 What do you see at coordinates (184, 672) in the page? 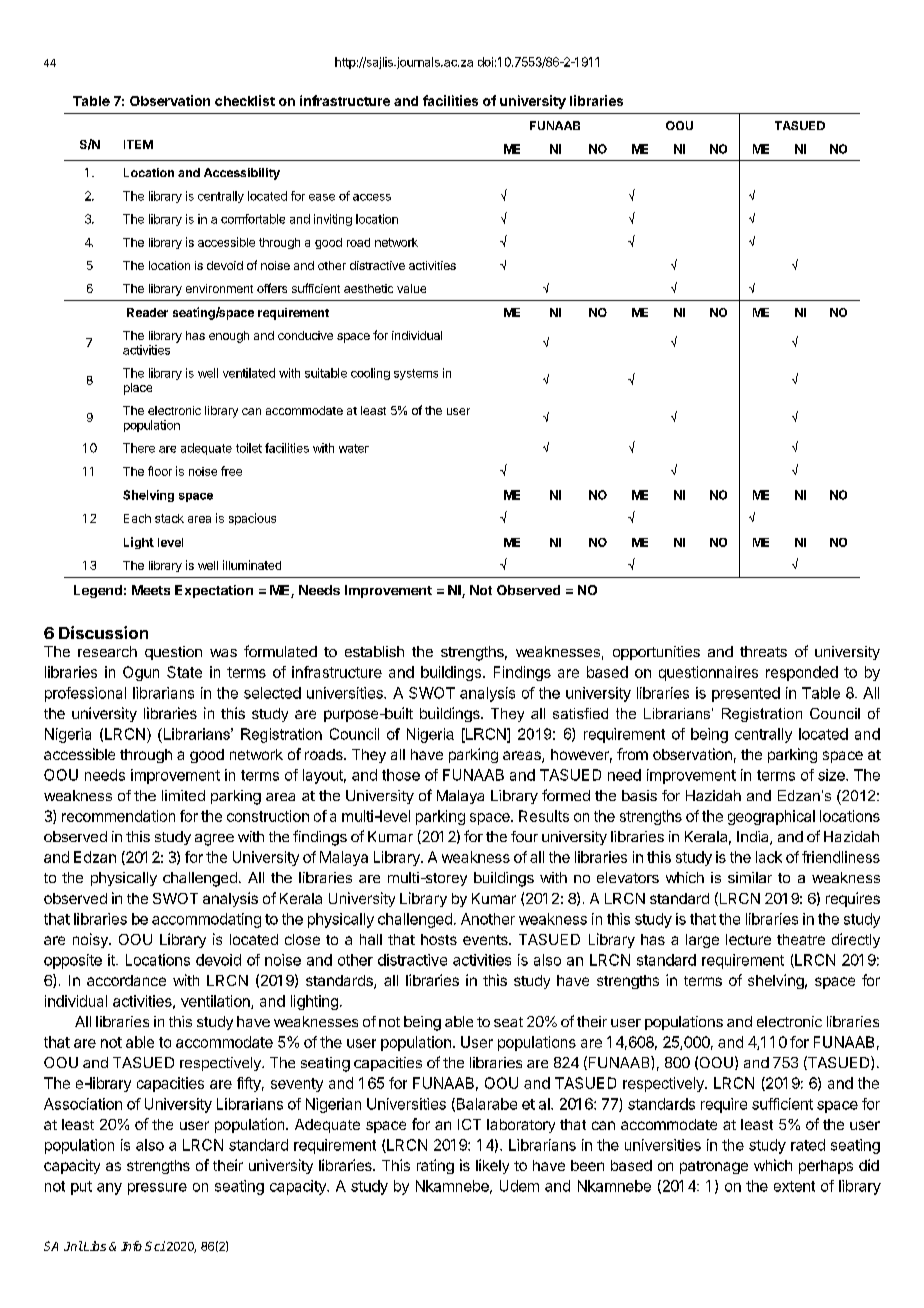
I see `State` at bounding box center [184, 672].
